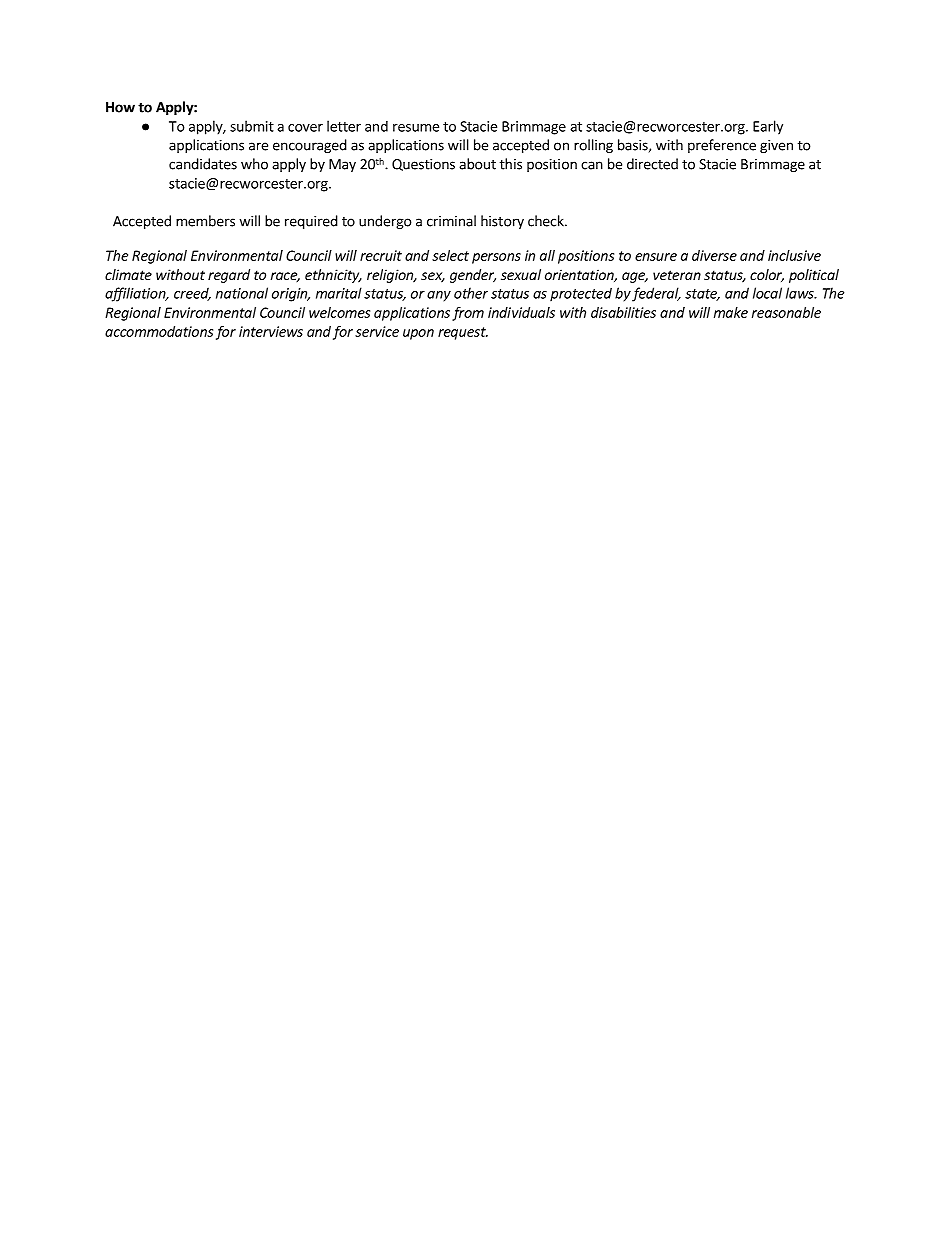 This screenshot has height=1233, width=952. I want to click on resume, so click(416, 128).
